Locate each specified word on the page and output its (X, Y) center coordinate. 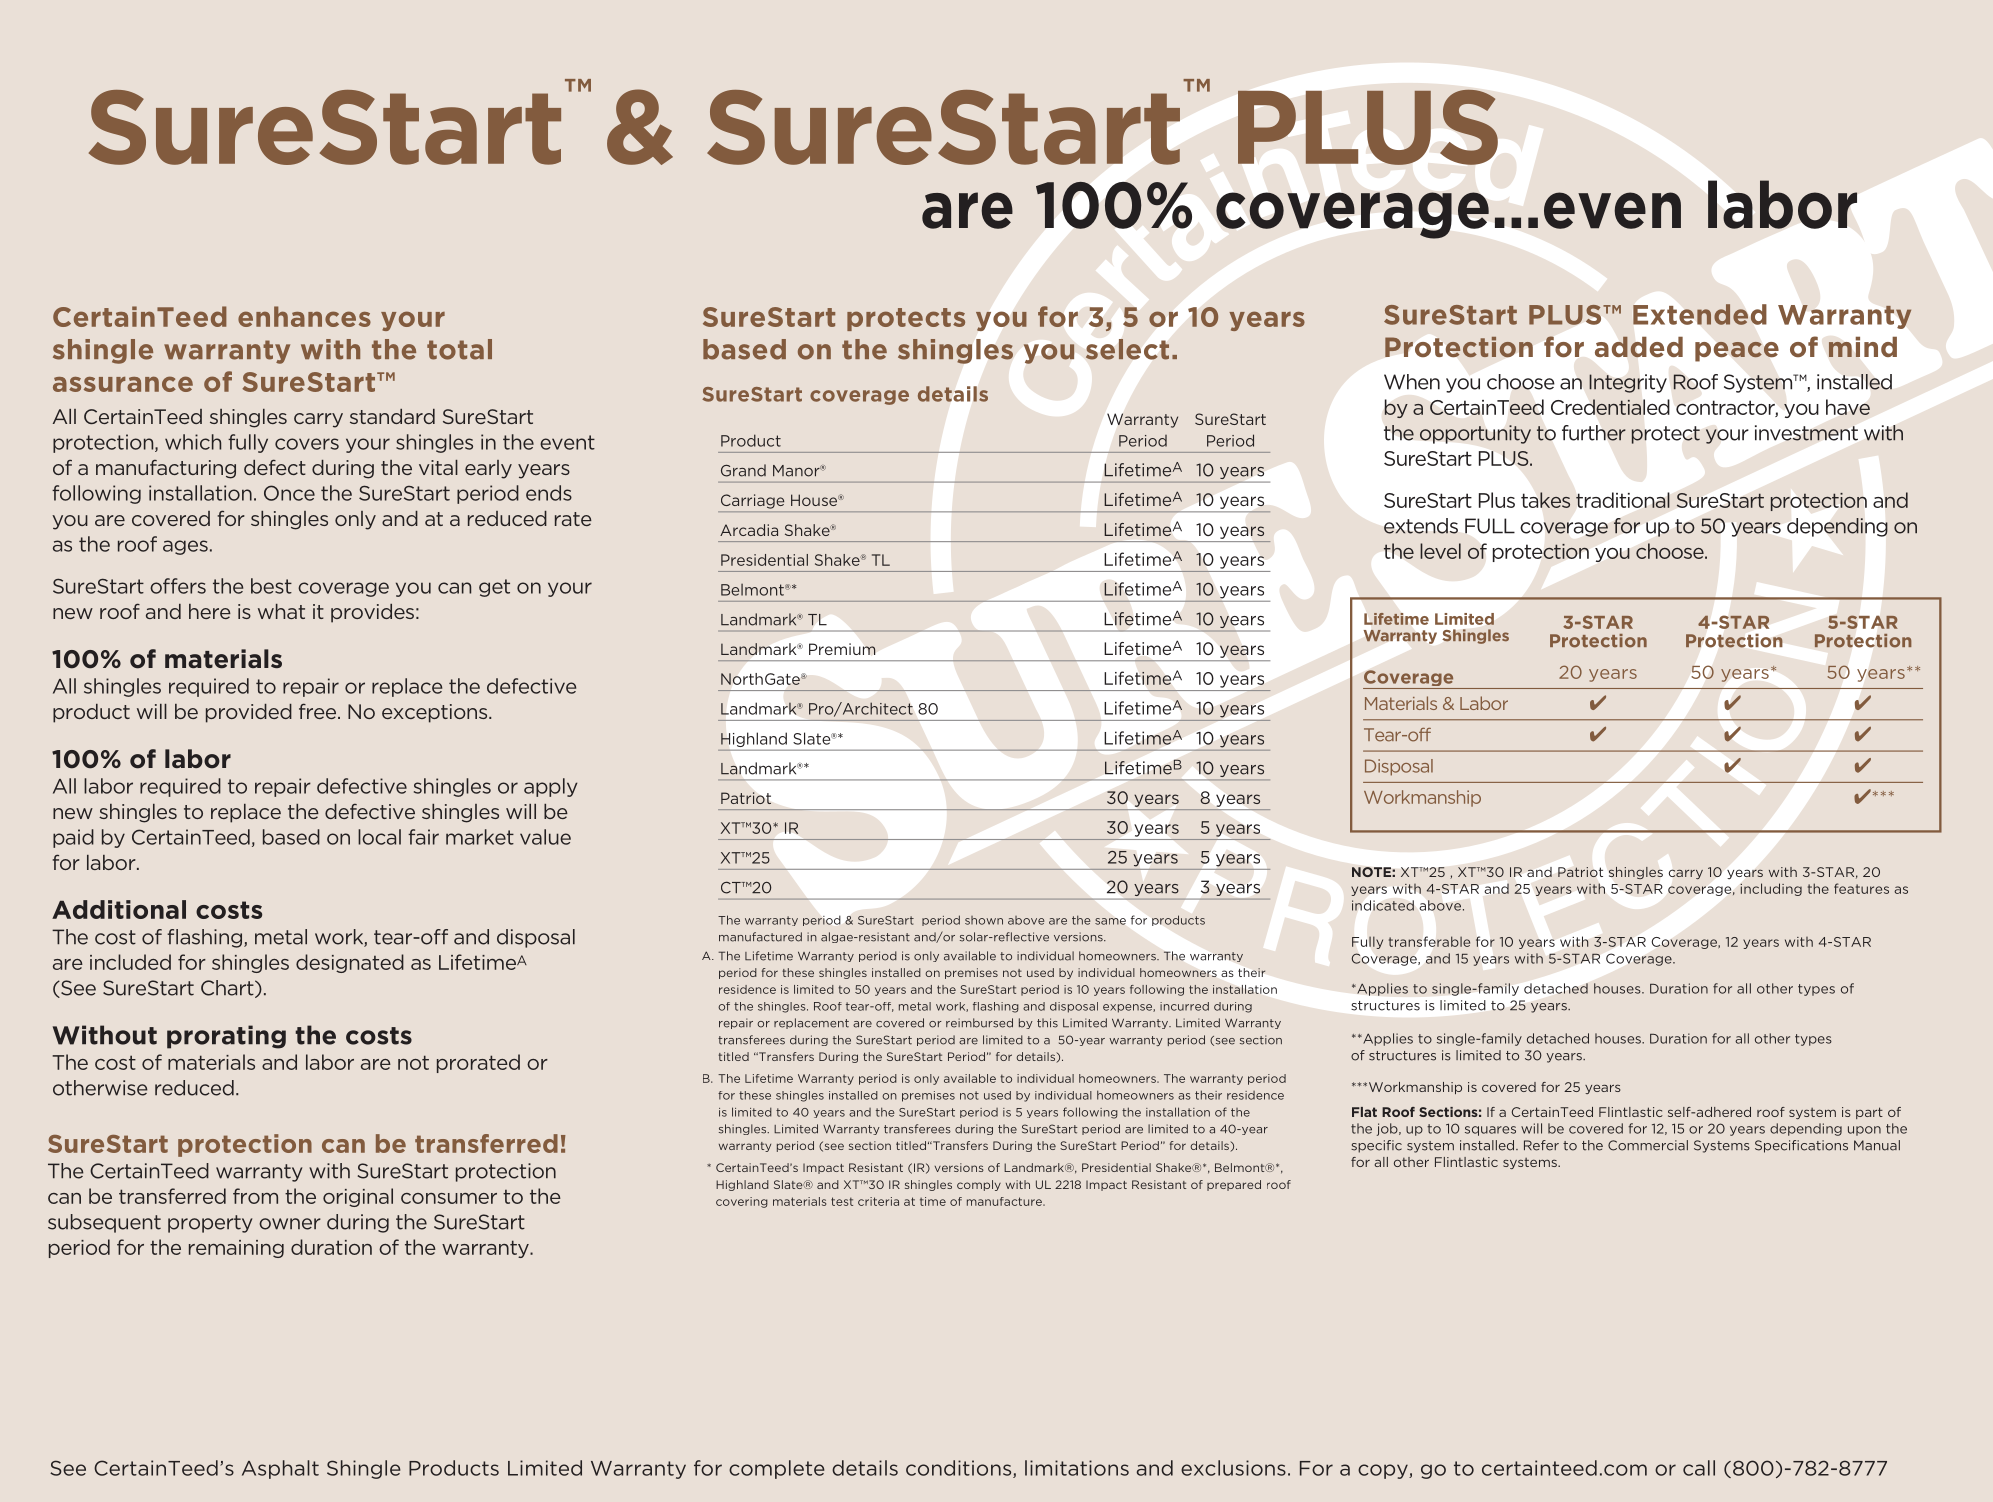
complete (777, 1469)
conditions (960, 1469)
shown (984, 920)
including (1771, 889)
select (1127, 349)
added (1639, 347)
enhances (304, 316)
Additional (119, 909)
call (1699, 1468)
